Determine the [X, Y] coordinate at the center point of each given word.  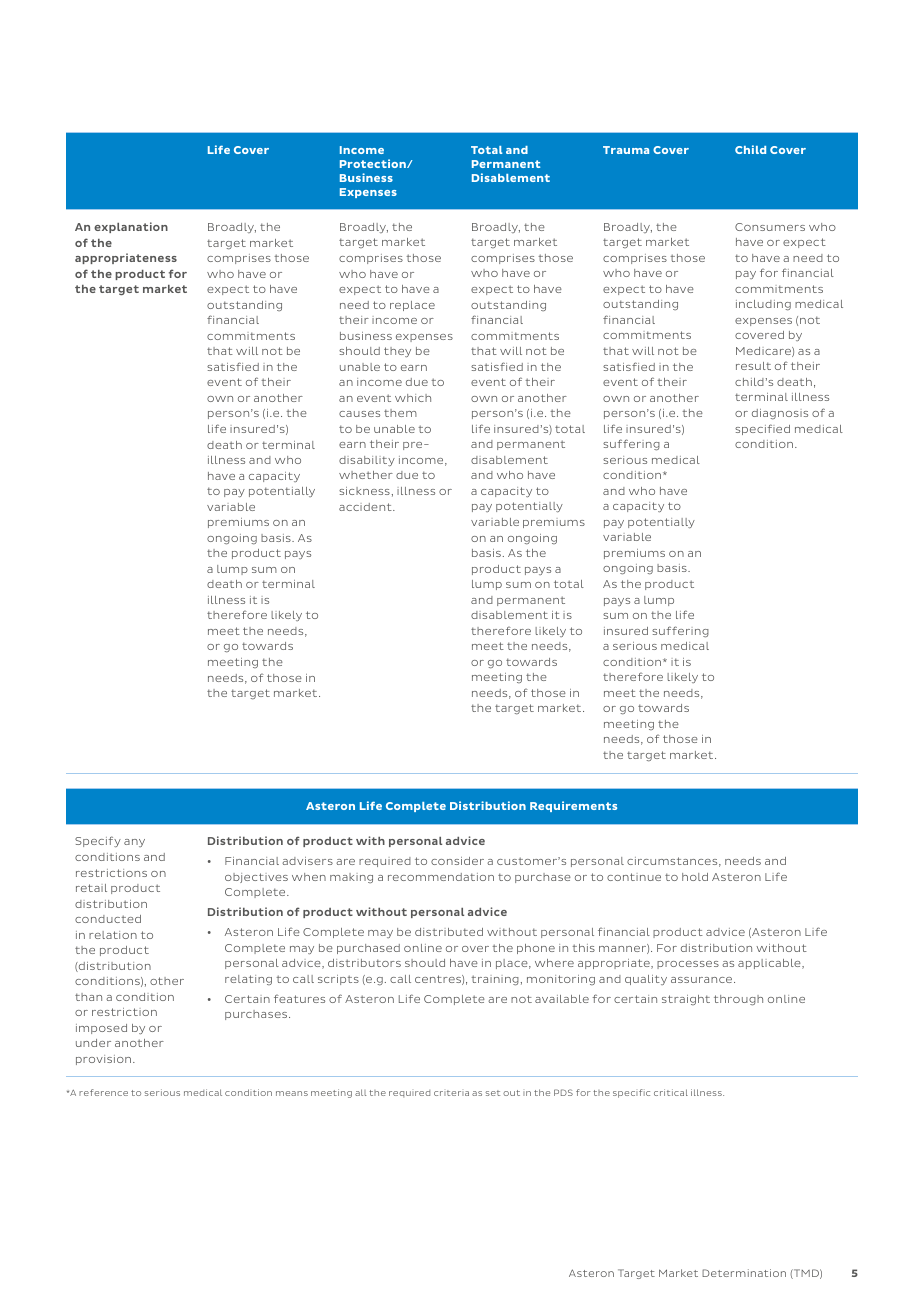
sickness [364, 491]
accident [366, 507]
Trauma [626, 150]
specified [762, 429]
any [134, 843]
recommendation [441, 877]
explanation [131, 227]
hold [695, 877]
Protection [374, 163]
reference [103, 1092]
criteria [451, 1093]
